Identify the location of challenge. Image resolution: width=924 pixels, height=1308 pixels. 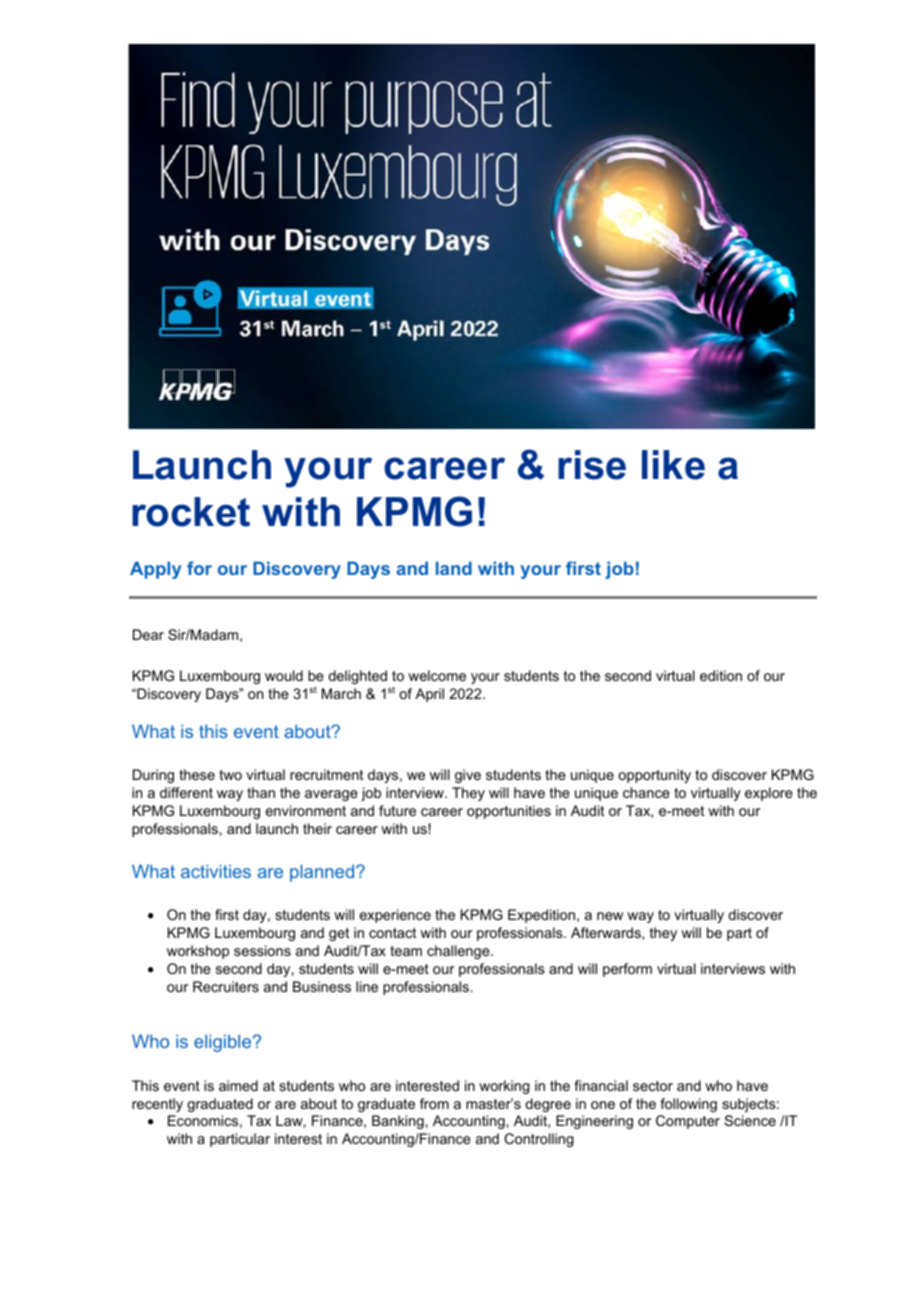
(459, 952).
